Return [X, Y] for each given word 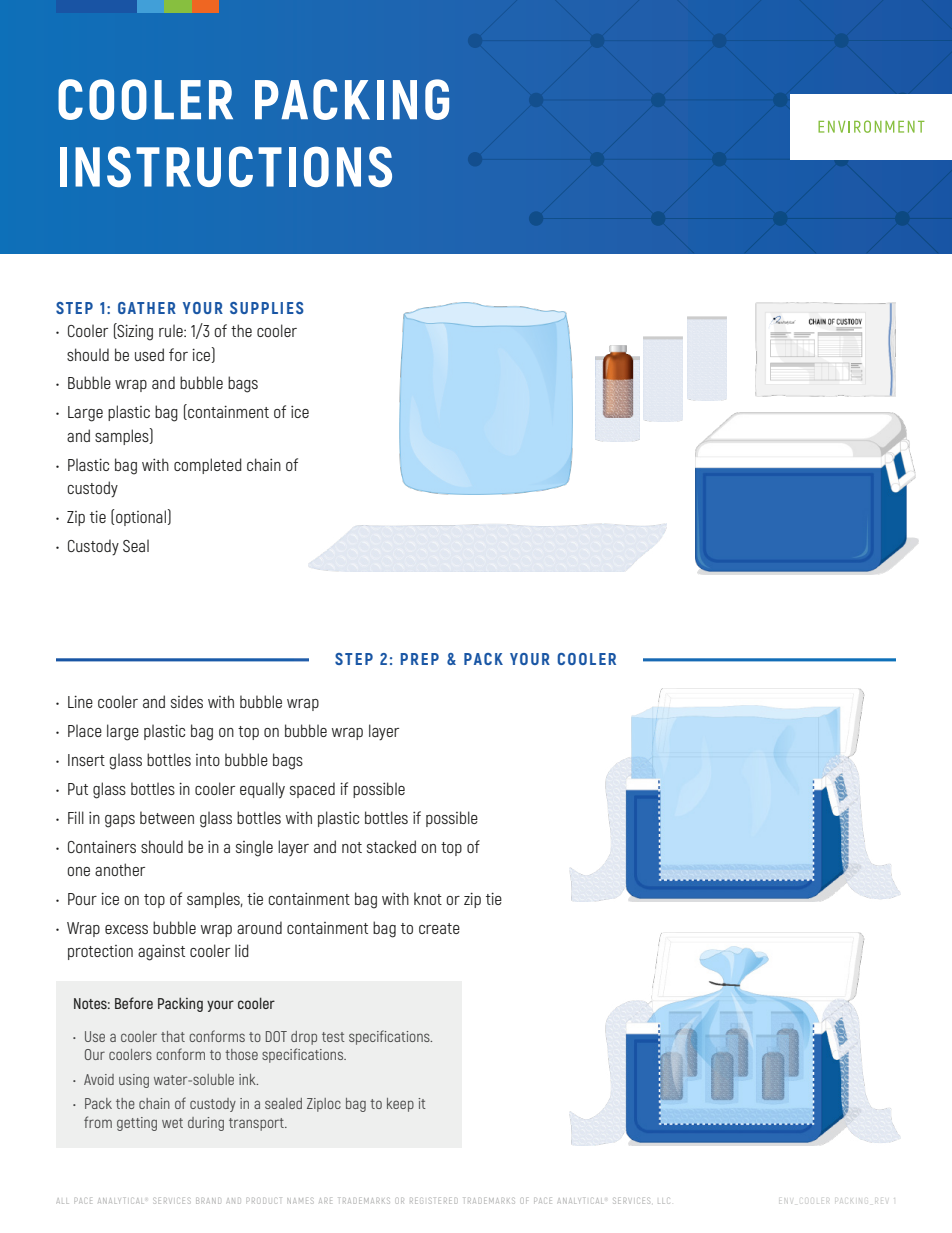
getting [137, 1124]
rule [172, 330]
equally [262, 790]
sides [187, 701]
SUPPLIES [267, 308]
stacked [391, 846]
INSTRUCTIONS [226, 166]
